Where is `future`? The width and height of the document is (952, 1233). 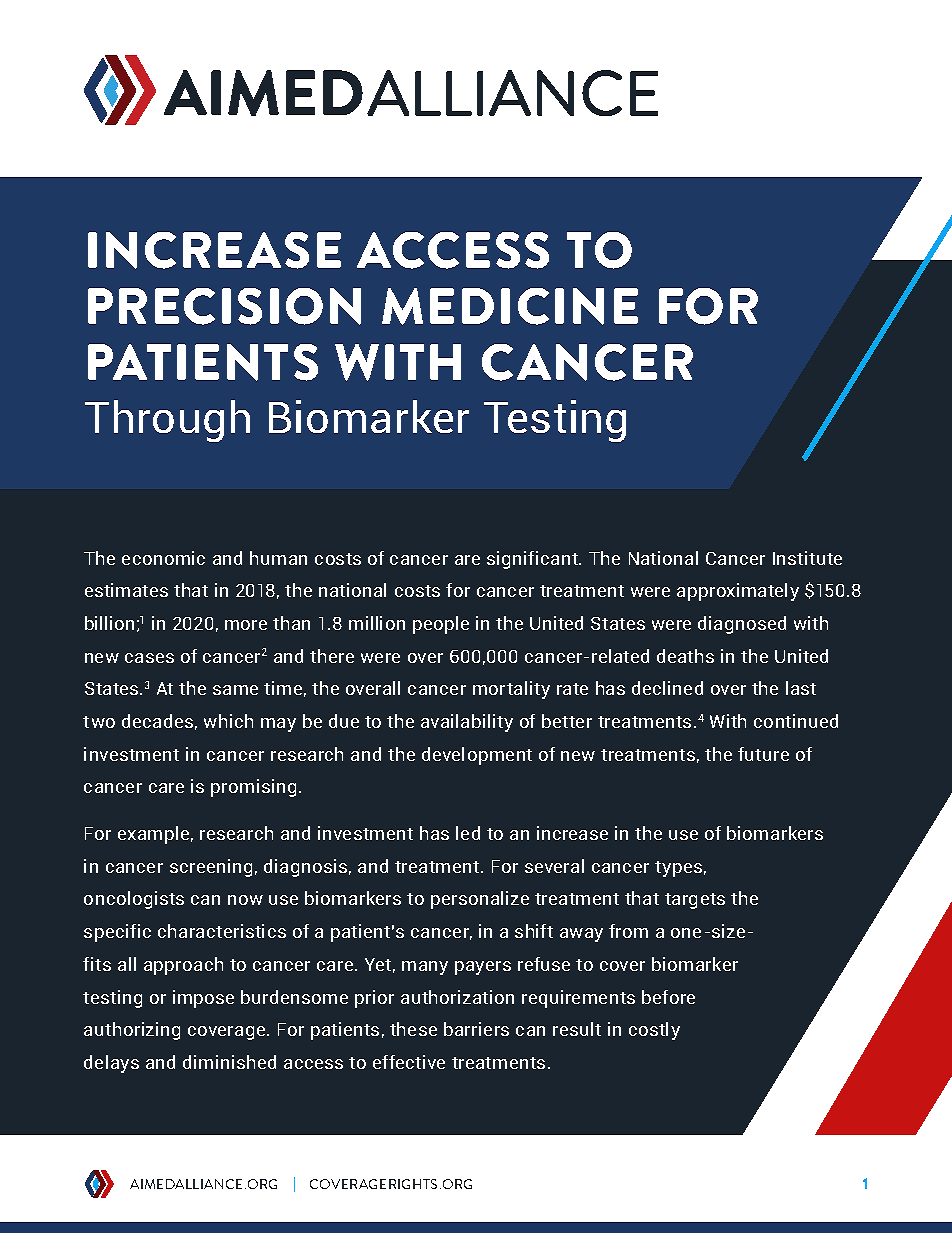 future is located at coordinates (763, 754).
